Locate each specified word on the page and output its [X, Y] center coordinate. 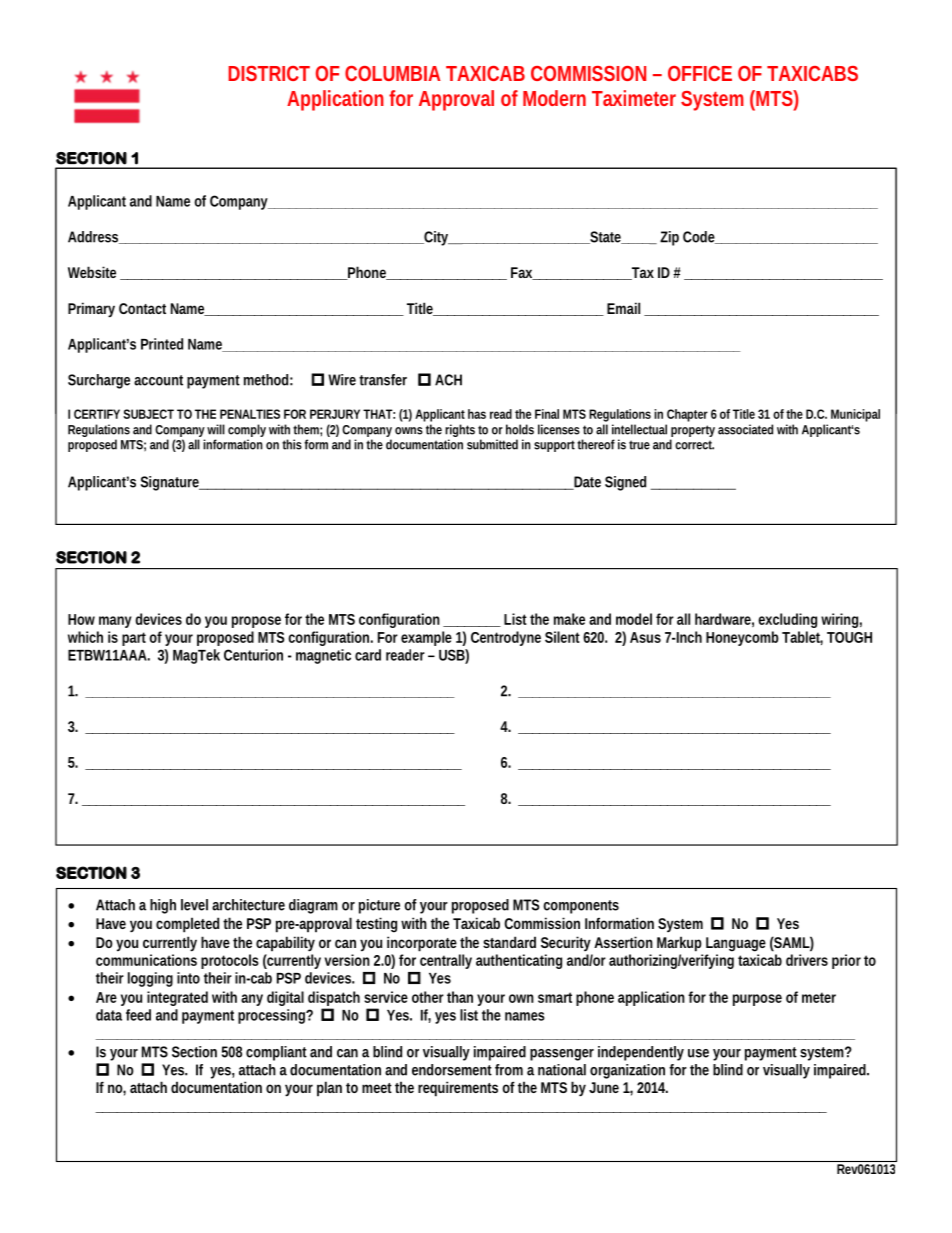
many [115, 622]
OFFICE [700, 73]
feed [138, 1015]
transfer [383, 380]
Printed [162, 344]
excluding [787, 620]
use [698, 1053]
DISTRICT [269, 73]
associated [745, 429]
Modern [554, 98]
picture [379, 906]
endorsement [452, 1070]
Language [736, 944]
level [194, 905]
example [426, 638]
